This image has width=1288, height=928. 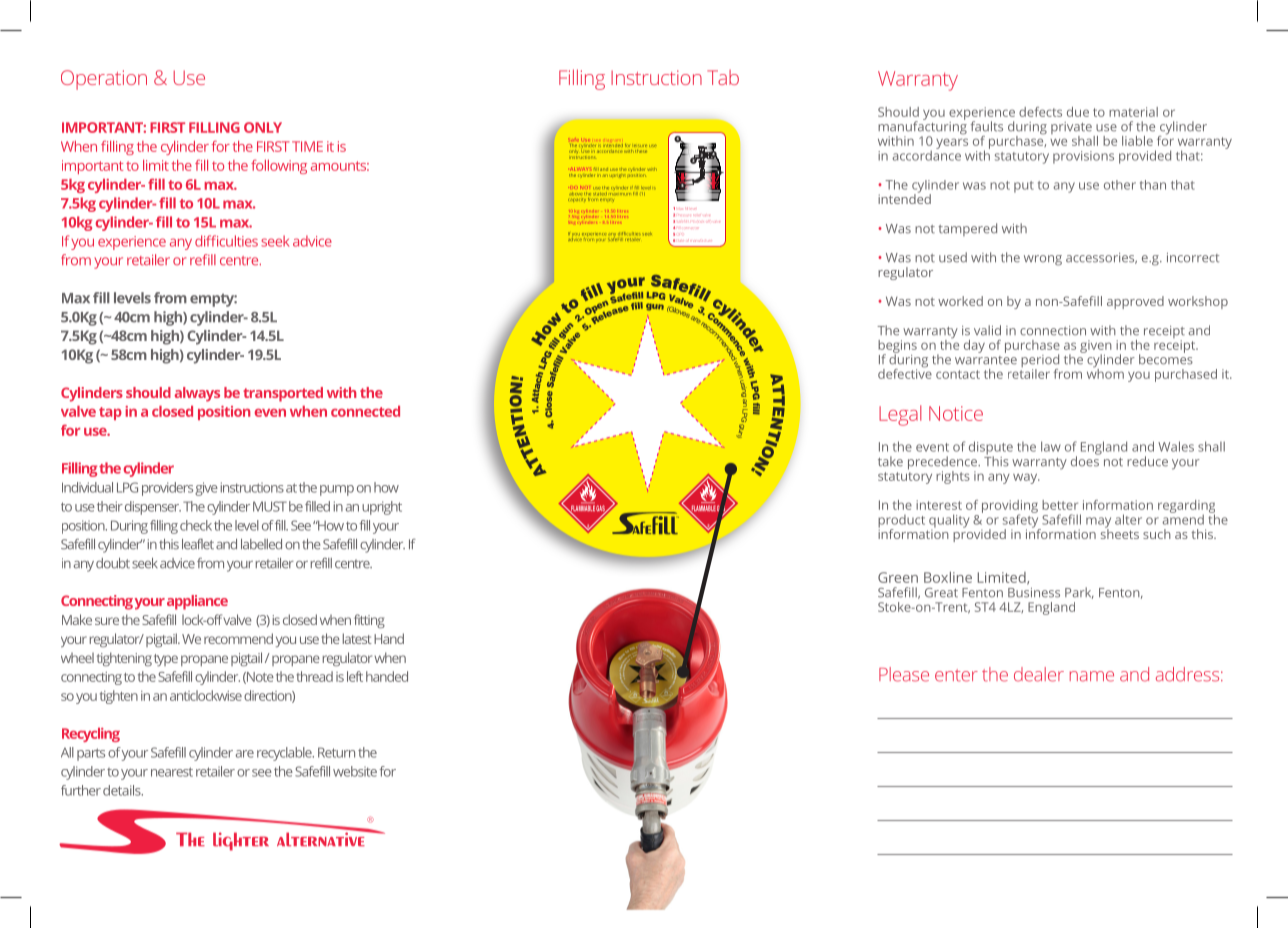 What do you see at coordinates (279, 167) in the image?
I see `following` at bounding box center [279, 167].
